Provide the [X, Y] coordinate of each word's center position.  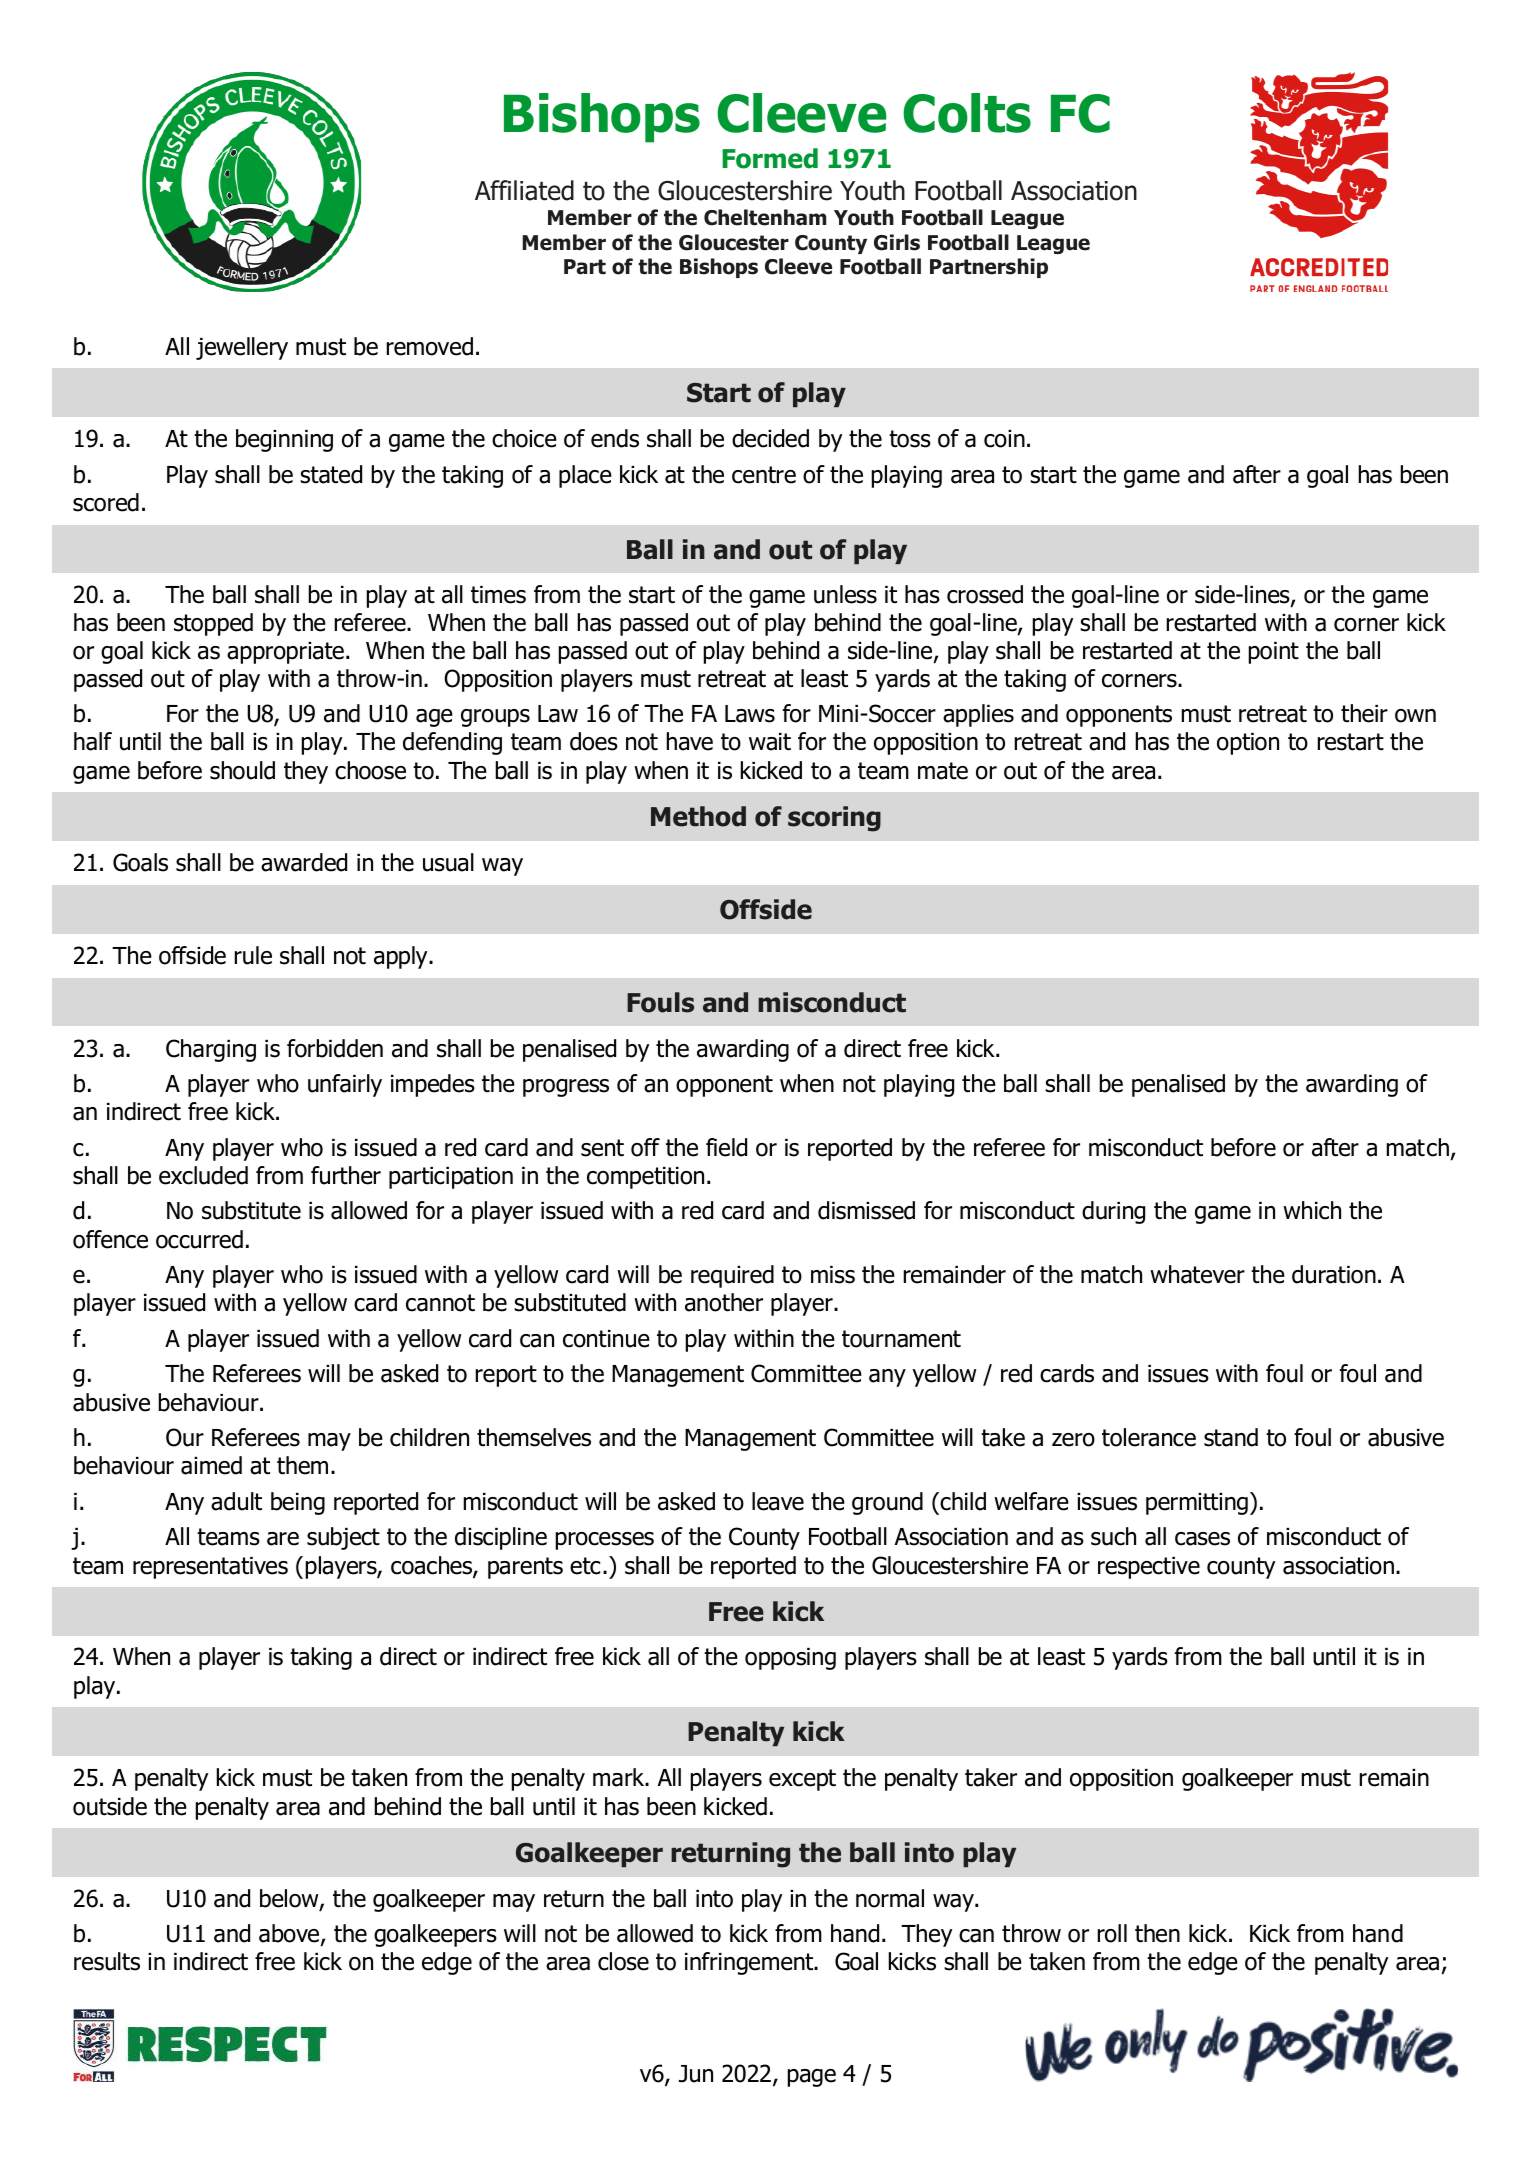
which [1312, 1210]
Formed [770, 158]
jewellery [242, 348]
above [290, 1934]
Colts [967, 113]
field [726, 1147]
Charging [211, 1050]
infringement [750, 1963]
